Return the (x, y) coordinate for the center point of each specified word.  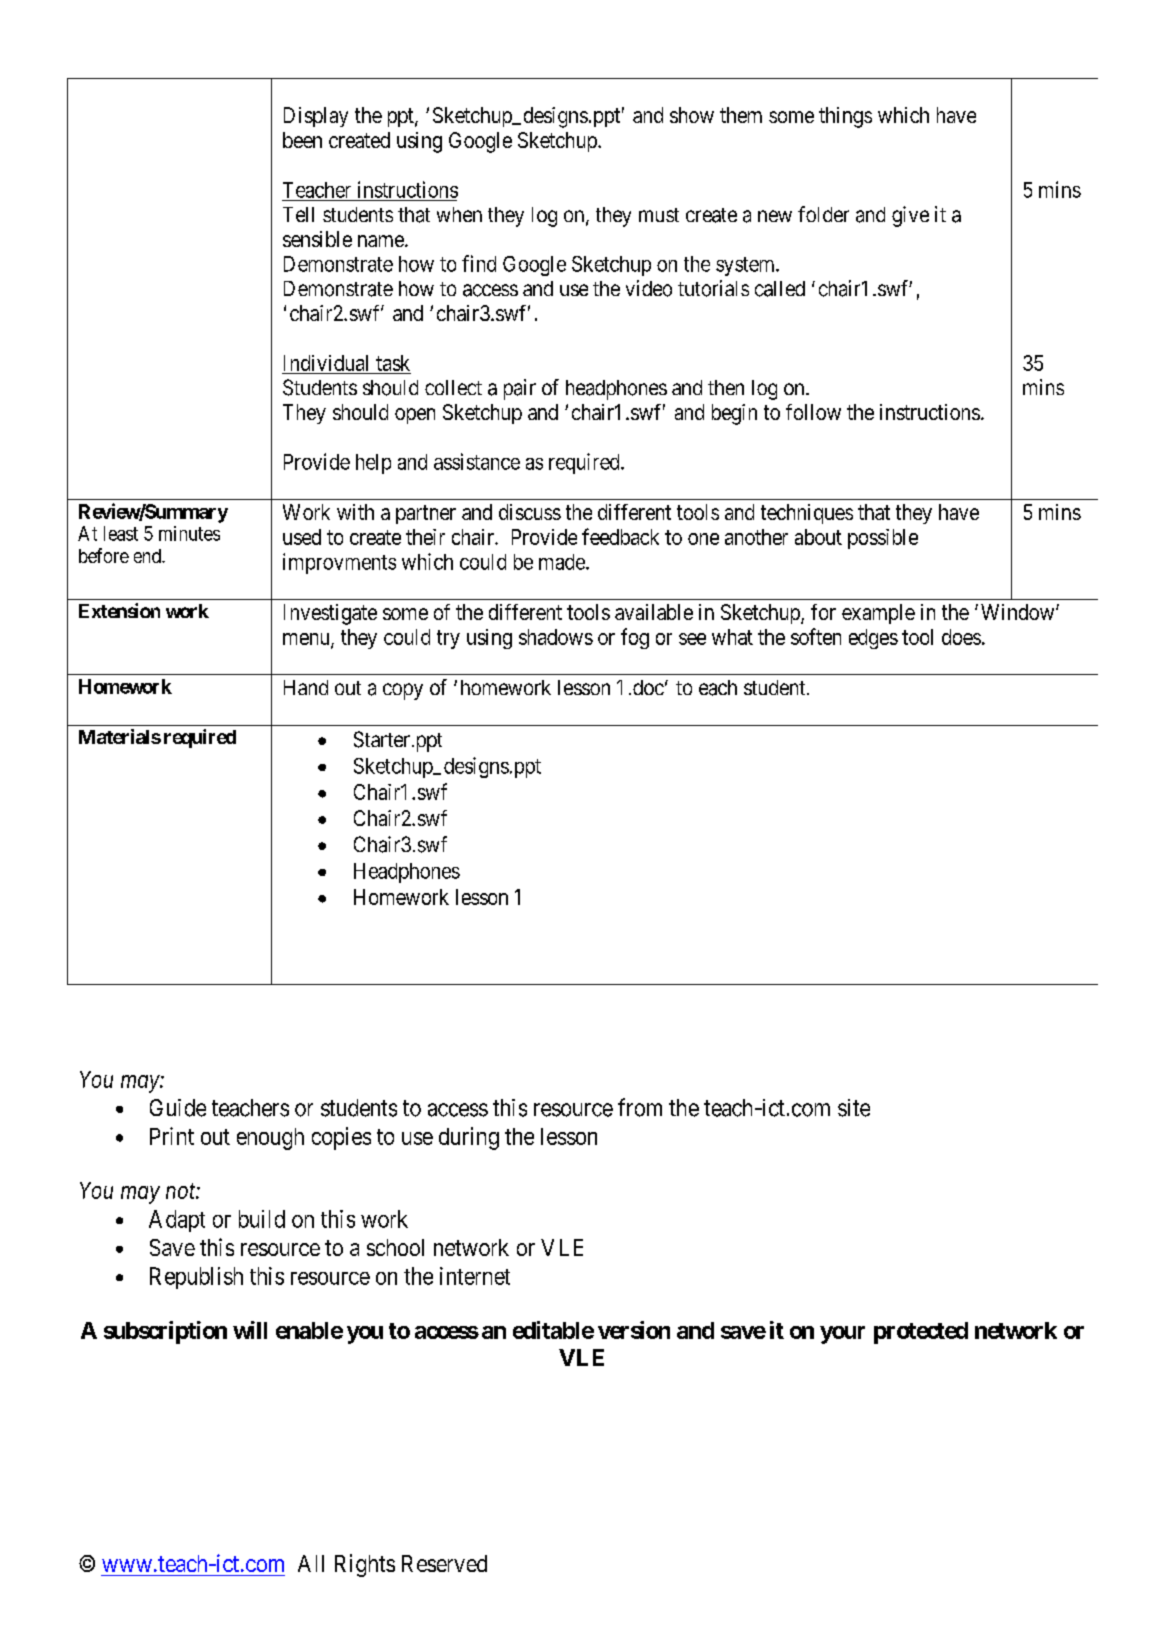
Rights (365, 1565)
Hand (306, 687)
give (910, 216)
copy (403, 691)
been (302, 140)
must (659, 215)
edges (873, 639)
